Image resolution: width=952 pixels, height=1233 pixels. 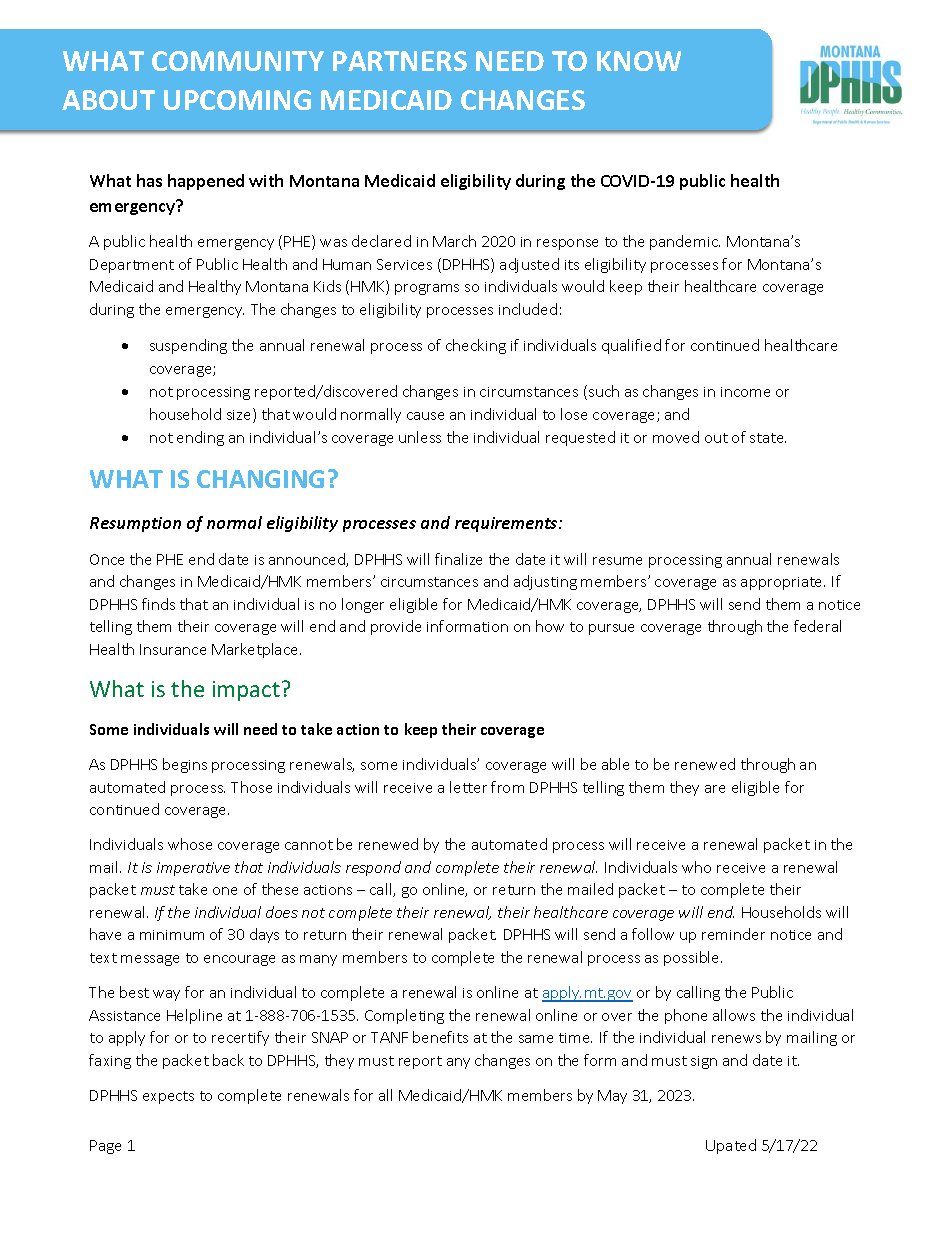 What do you see at coordinates (158, 604) in the page?
I see `finds` at bounding box center [158, 604].
